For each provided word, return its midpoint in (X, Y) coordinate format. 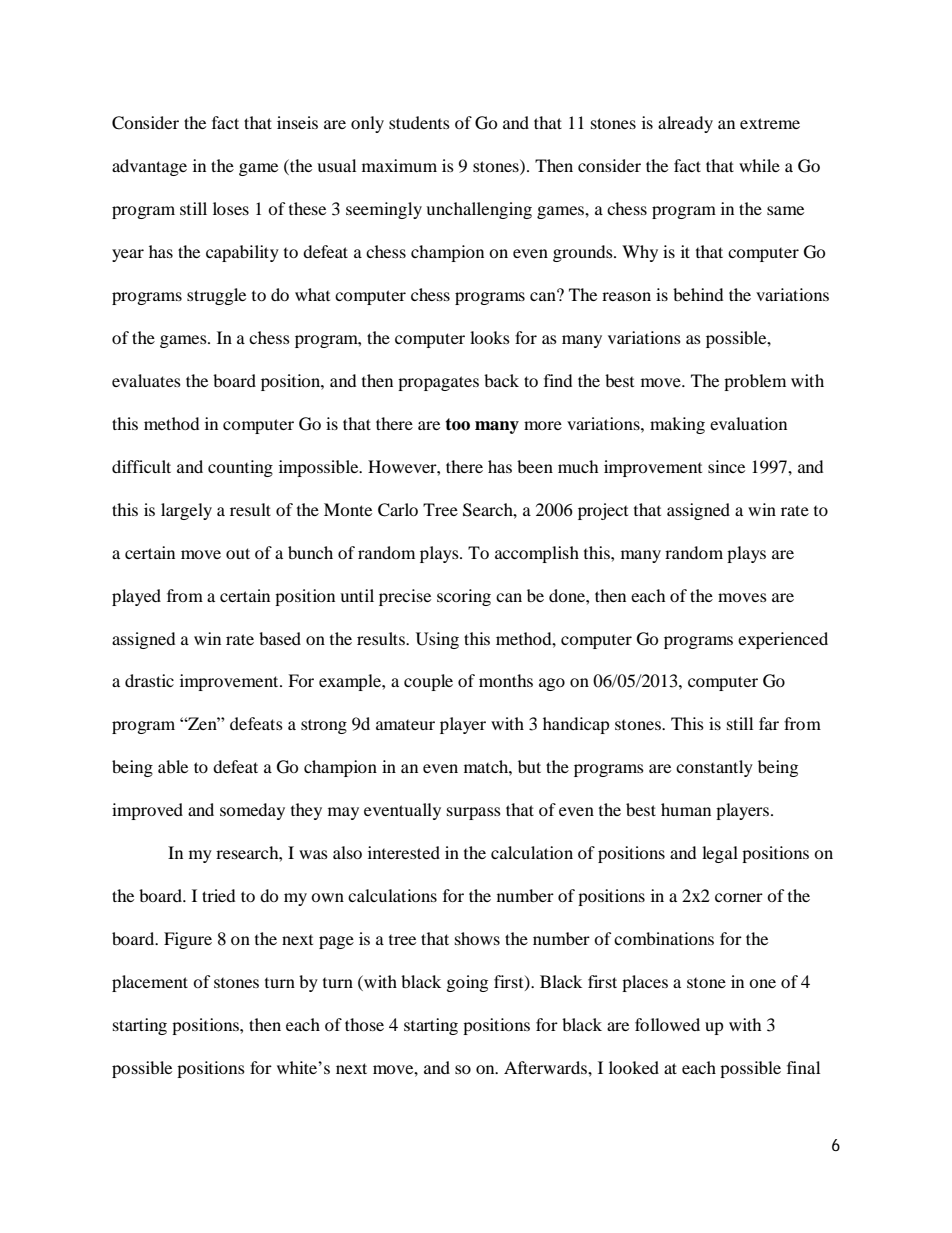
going (467, 983)
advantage (149, 167)
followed (667, 1024)
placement (150, 983)
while (759, 165)
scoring (464, 597)
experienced (783, 640)
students (419, 122)
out (238, 553)
